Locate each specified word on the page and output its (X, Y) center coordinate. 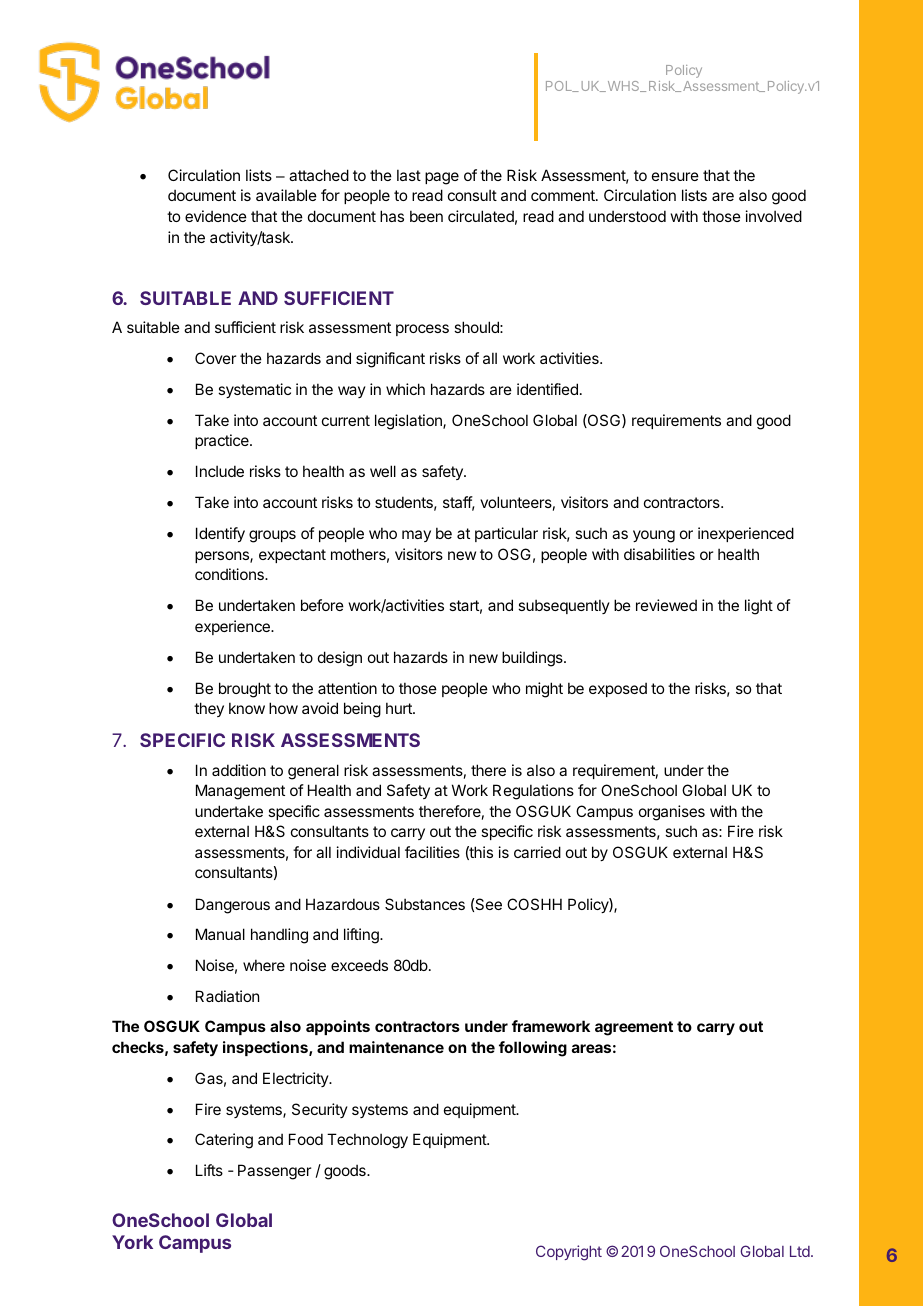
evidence (216, 216)
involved (774, 216)
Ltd (801, 1251)
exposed (618, 689)
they (209, 709)
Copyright (569, 1253)
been (426, 216)
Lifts (209, 1170)
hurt (400, 708)
